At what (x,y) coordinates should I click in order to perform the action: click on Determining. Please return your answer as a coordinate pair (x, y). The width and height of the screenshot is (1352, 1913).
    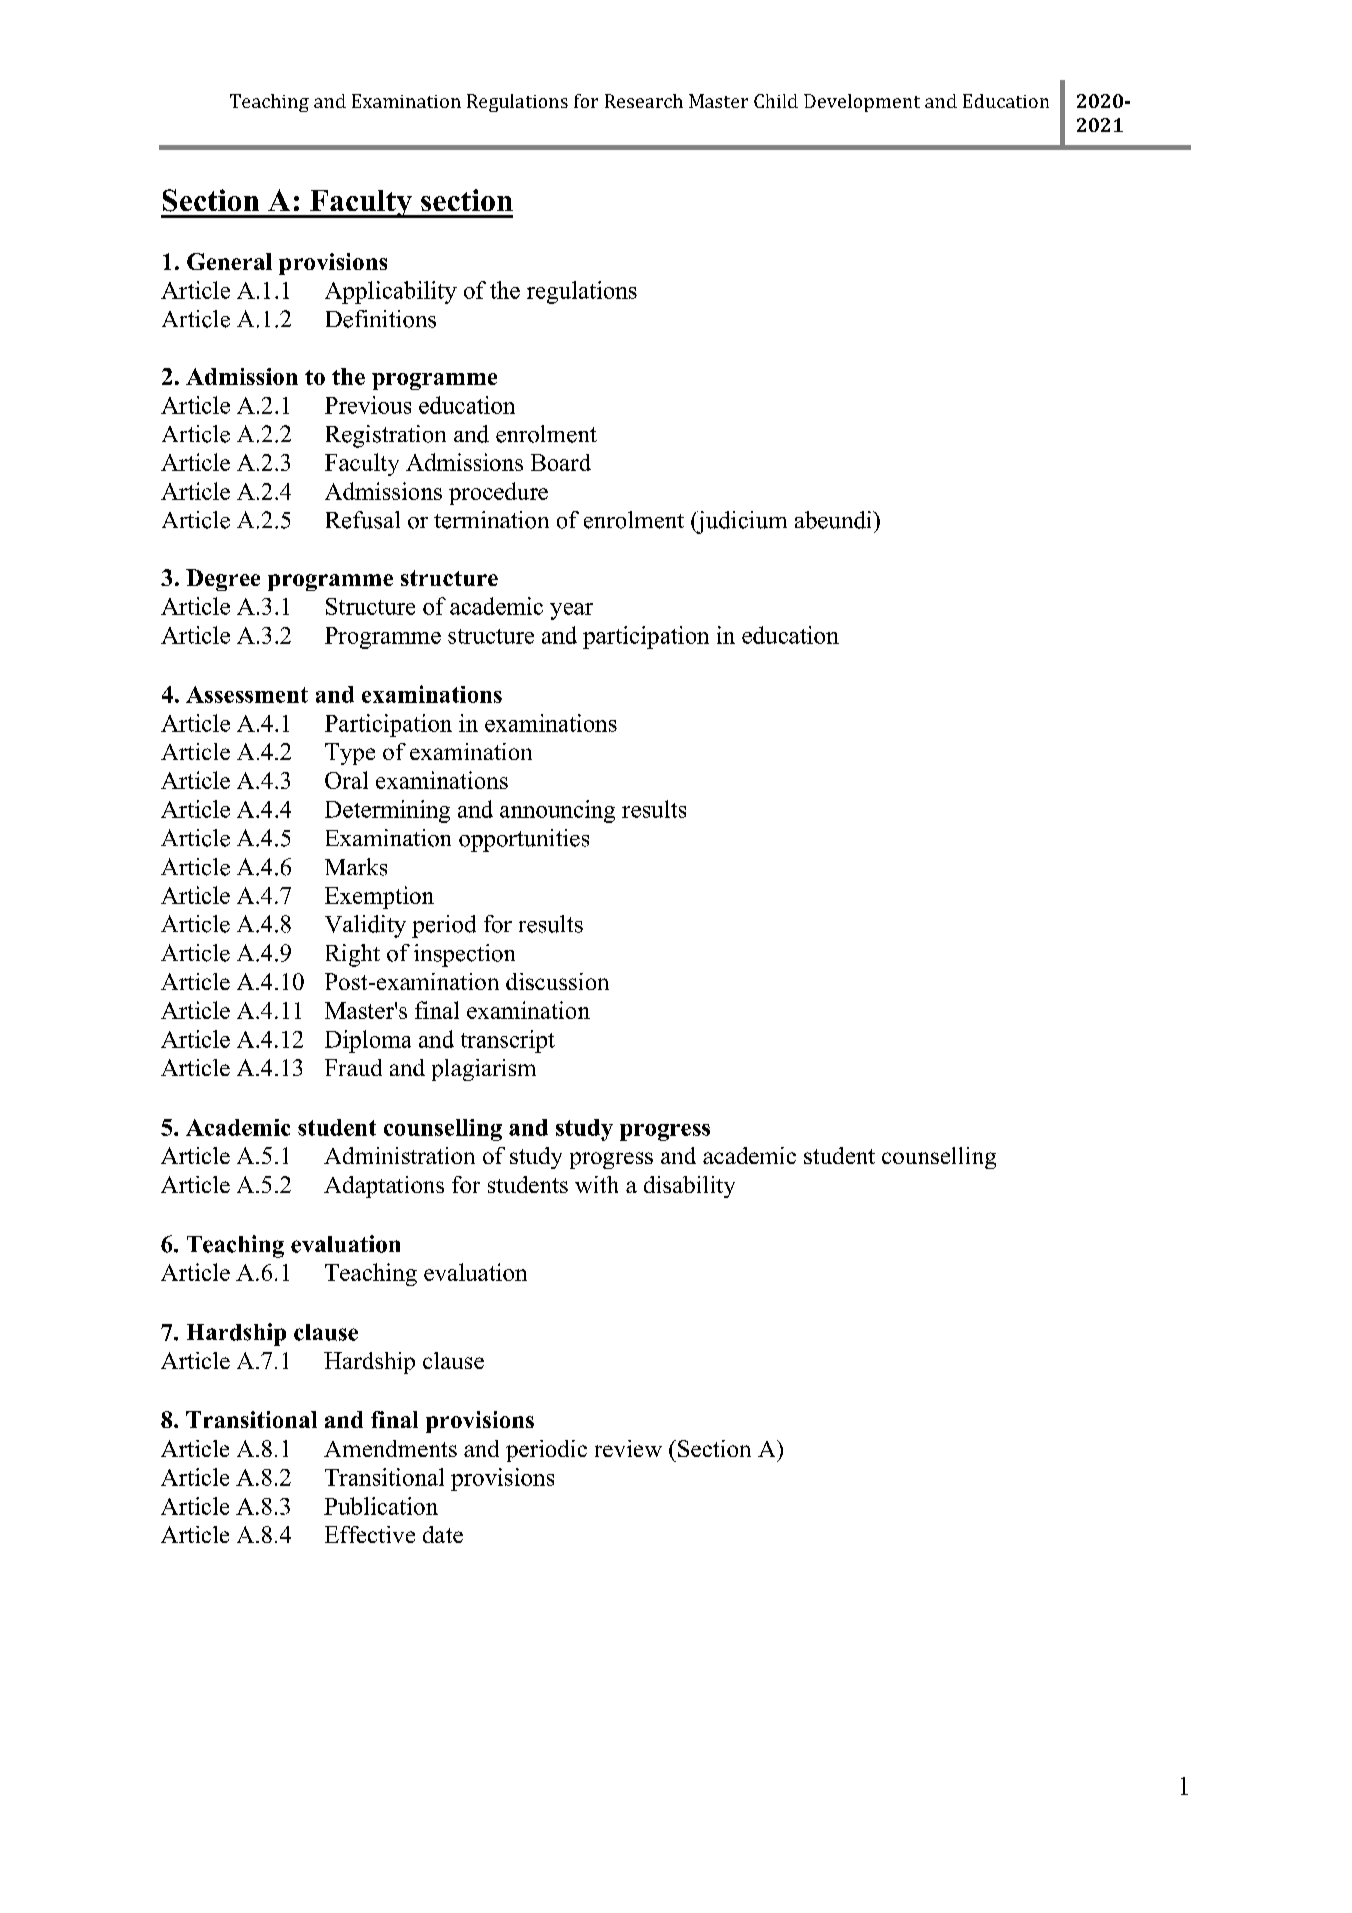
    Looking at the image, I should click on (387, 811).
